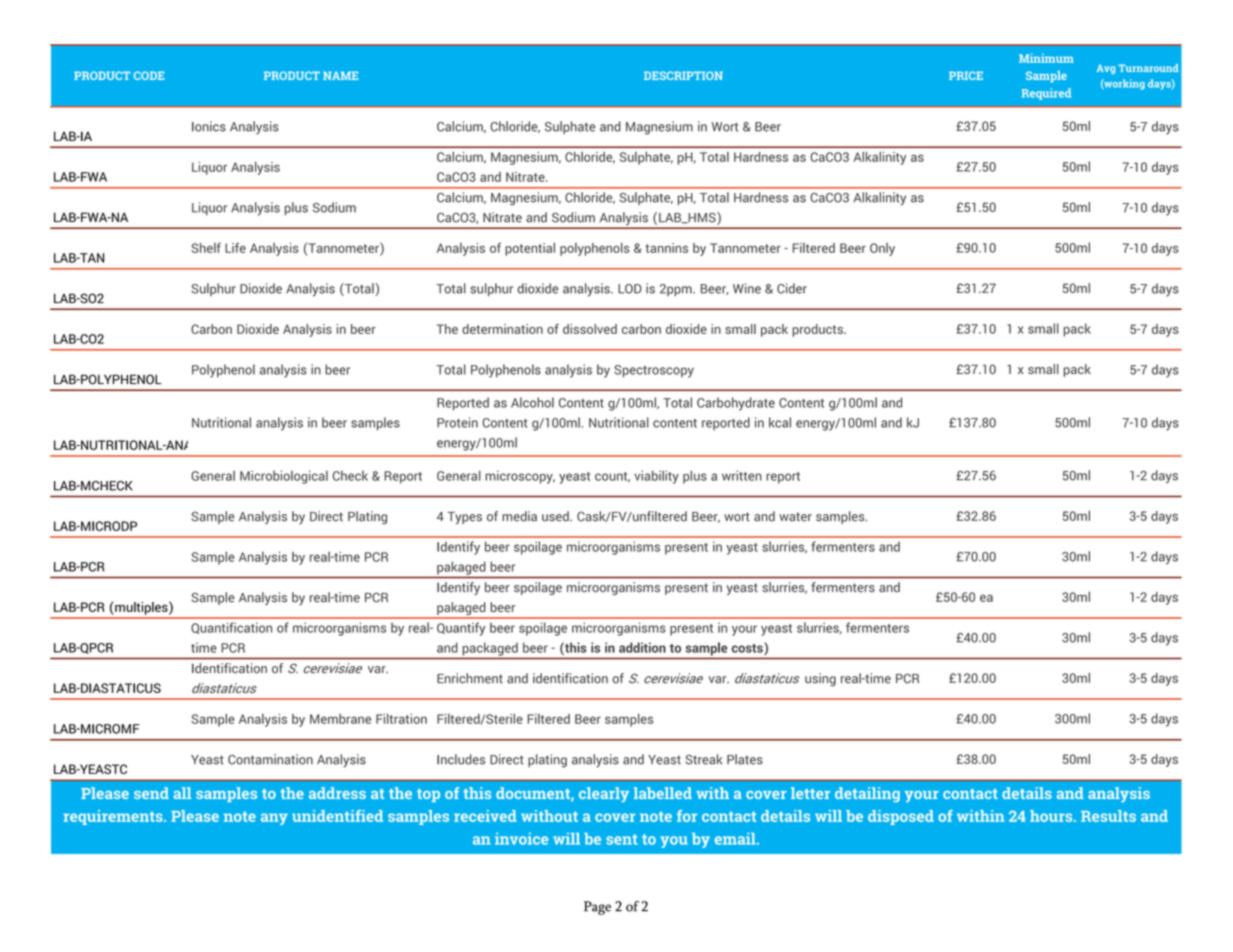  What do you see at coordinates (795, 517) in the screenshot?
I see `water` at bounding box center [795, 517].
